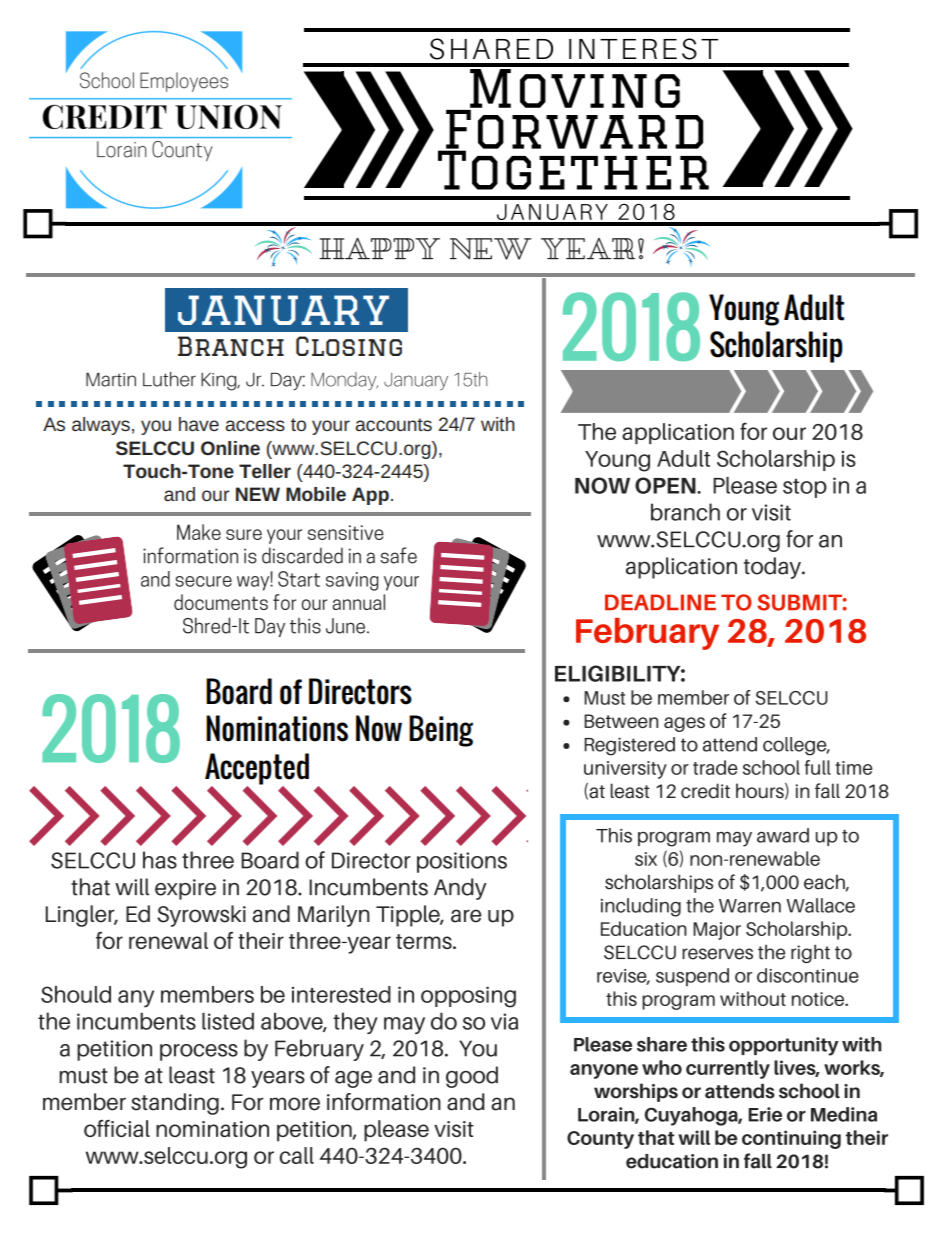  What do you see at coordinates (472, 1077) in the image?
I see `good` at bounding box center [472, 1077].
